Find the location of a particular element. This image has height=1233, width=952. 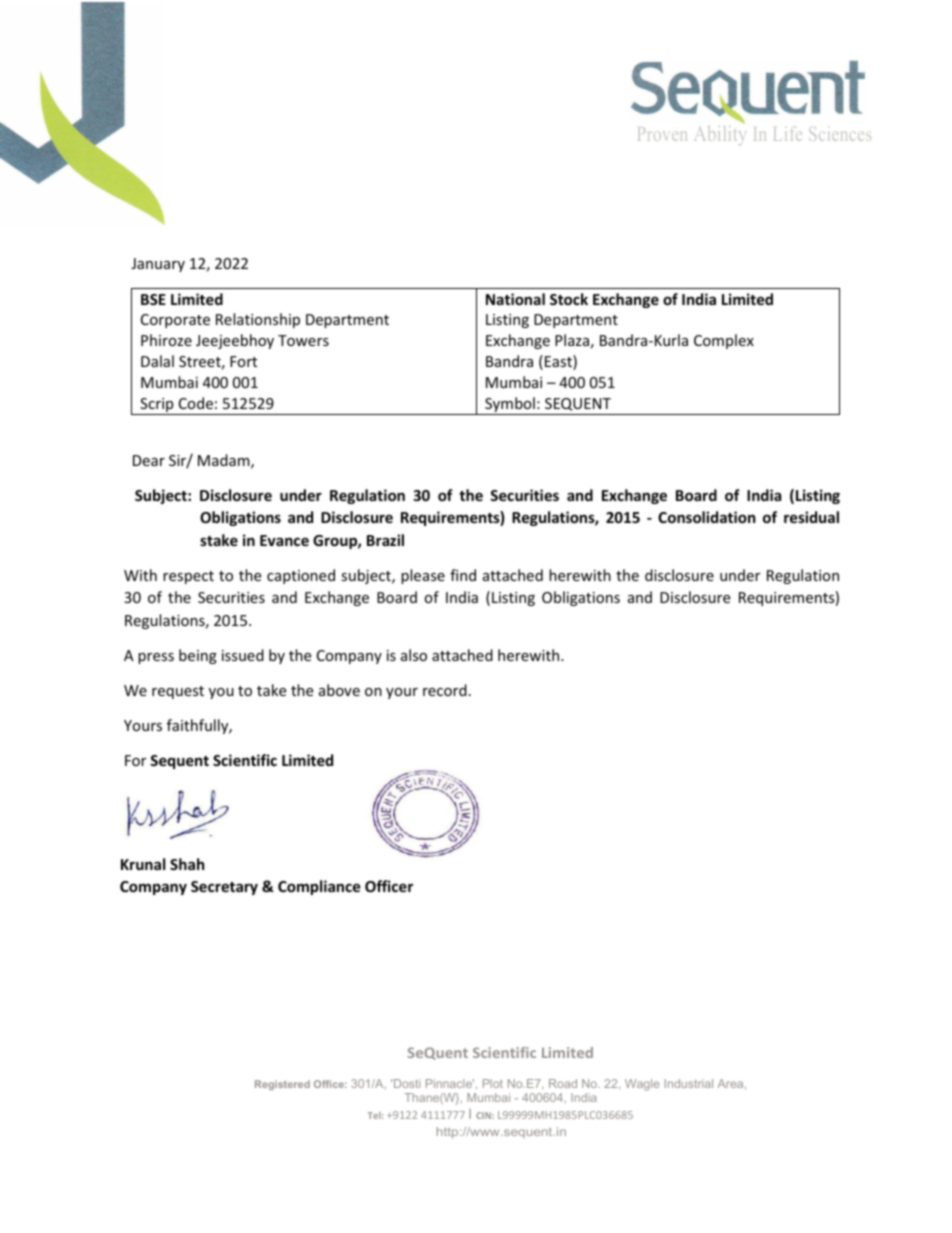

Consolidation is located at coordinates (707, 517).
